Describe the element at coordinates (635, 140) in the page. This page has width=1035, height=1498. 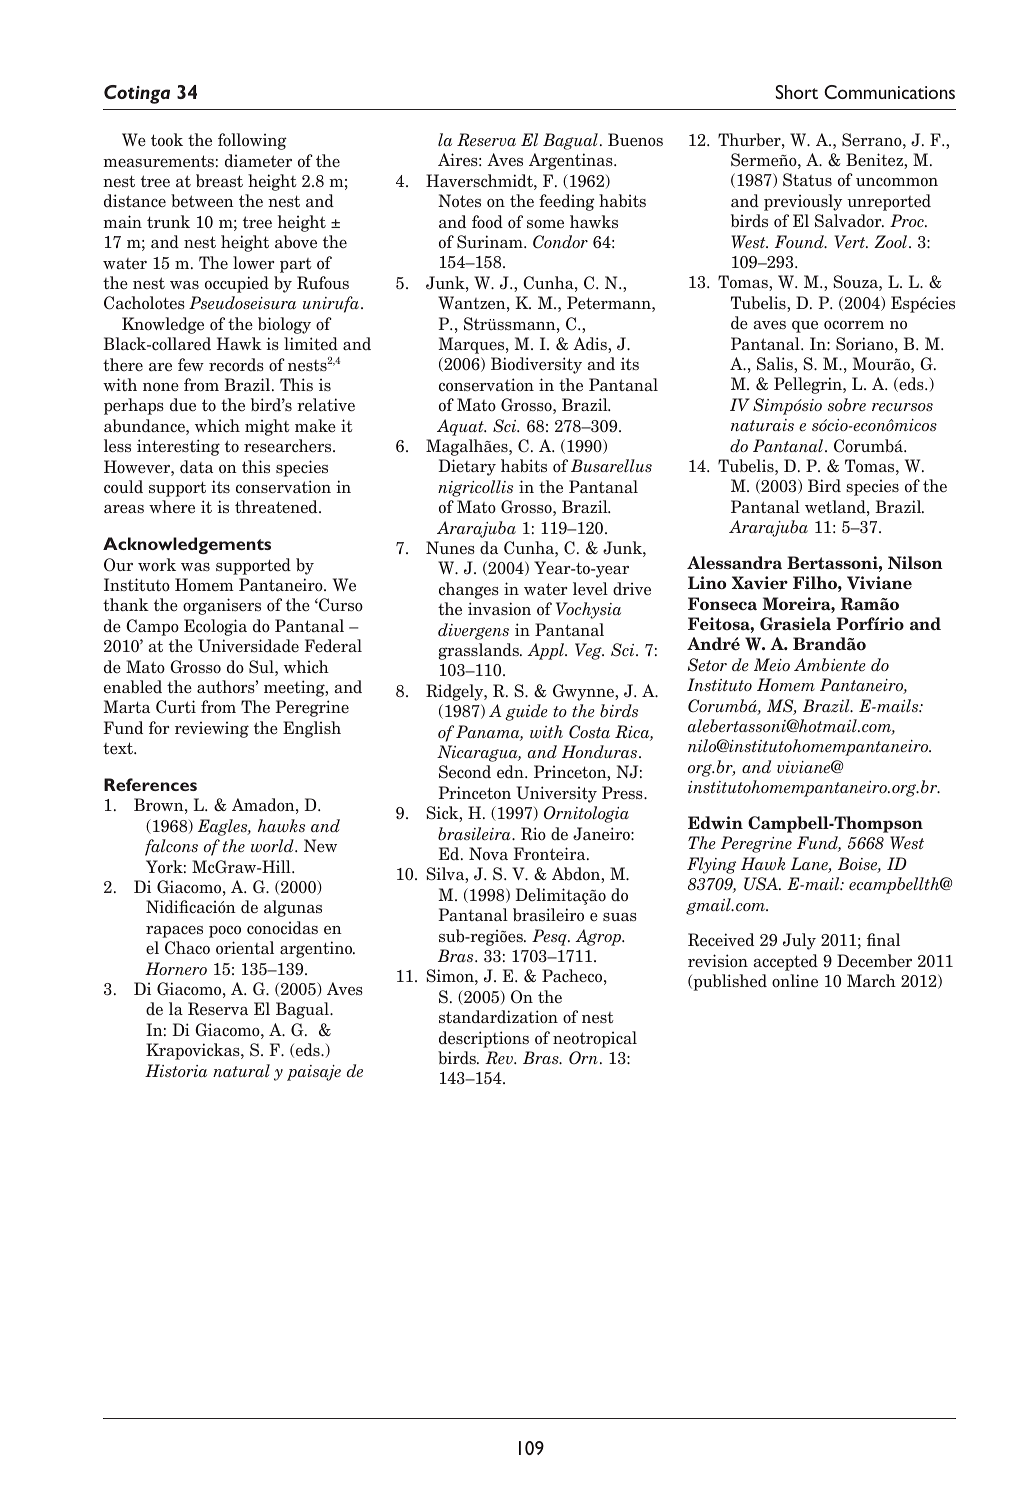
I see `Buenos` at that location.
